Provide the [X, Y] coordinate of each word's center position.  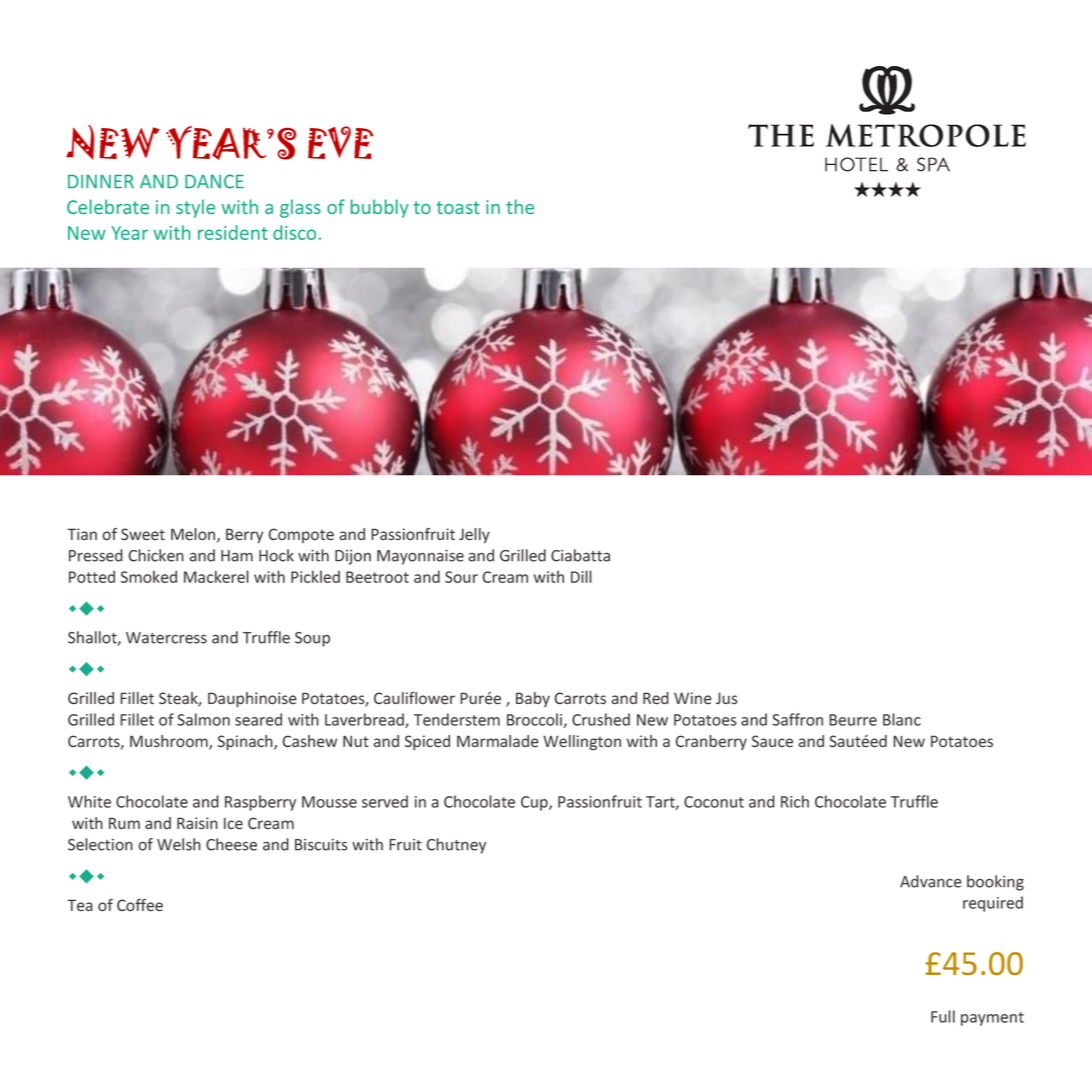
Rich [795, 801]
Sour [461, 577]
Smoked [149, 576]
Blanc [902, 719]
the [520, 206]
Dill [581, 576]
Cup [535, 803]
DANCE [214, 181]
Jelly [474, 535]
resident [233, 232]
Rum [124, 823]
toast [458, 207]
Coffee [140, 905]
